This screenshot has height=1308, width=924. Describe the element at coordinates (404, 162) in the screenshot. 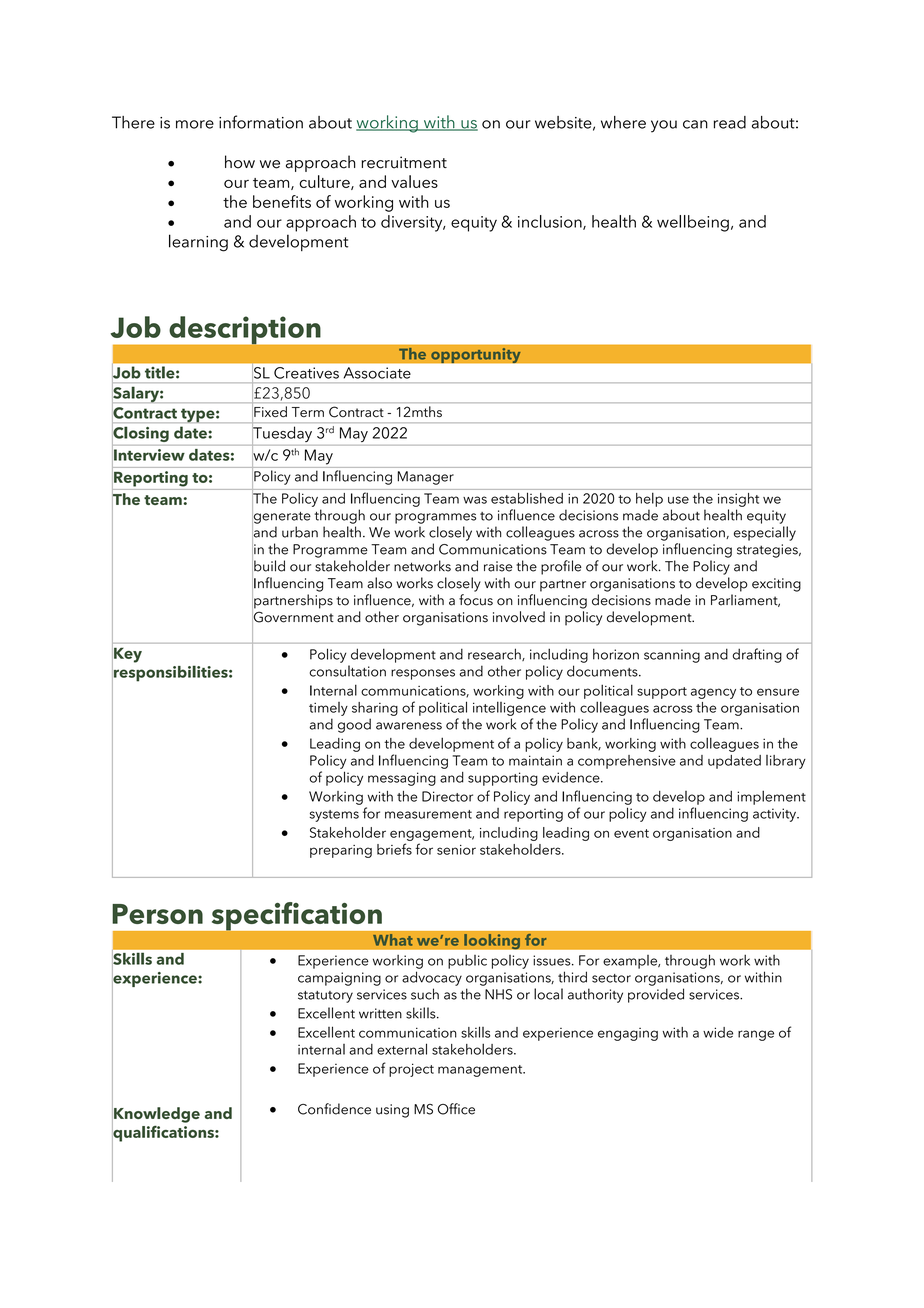

I see `recruitment` at that location.
